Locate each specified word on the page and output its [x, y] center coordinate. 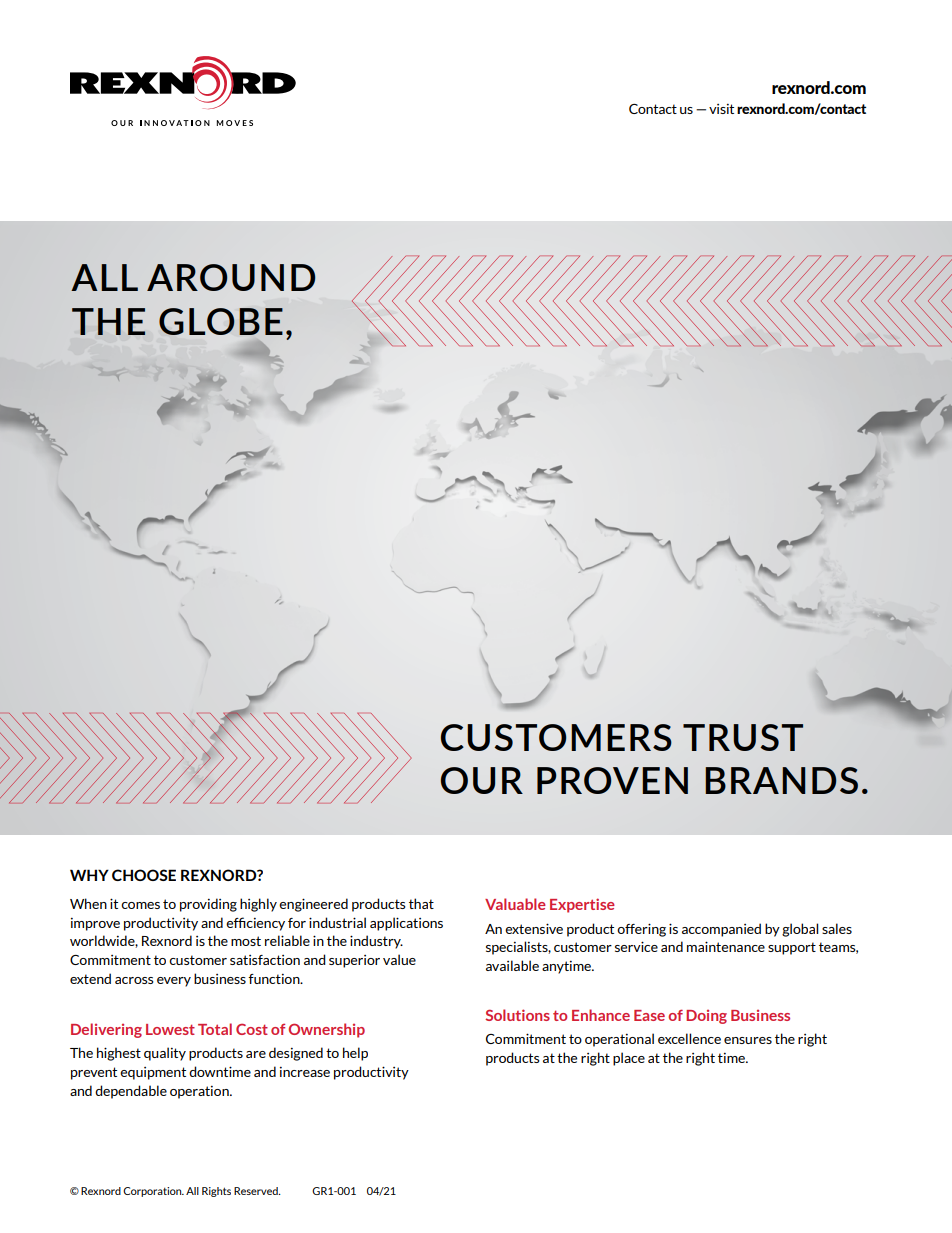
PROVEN [612, 780]
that [421, 903]
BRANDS [781, 780]
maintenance [726, 946]
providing [208, 905]
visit [721, 109]
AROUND [231, 277]
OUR [482, 780]
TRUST [743, 737]
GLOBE [221, 321]
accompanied [721, 930]
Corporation [153, 1192]
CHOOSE [144, 875]
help [355, 1054]
